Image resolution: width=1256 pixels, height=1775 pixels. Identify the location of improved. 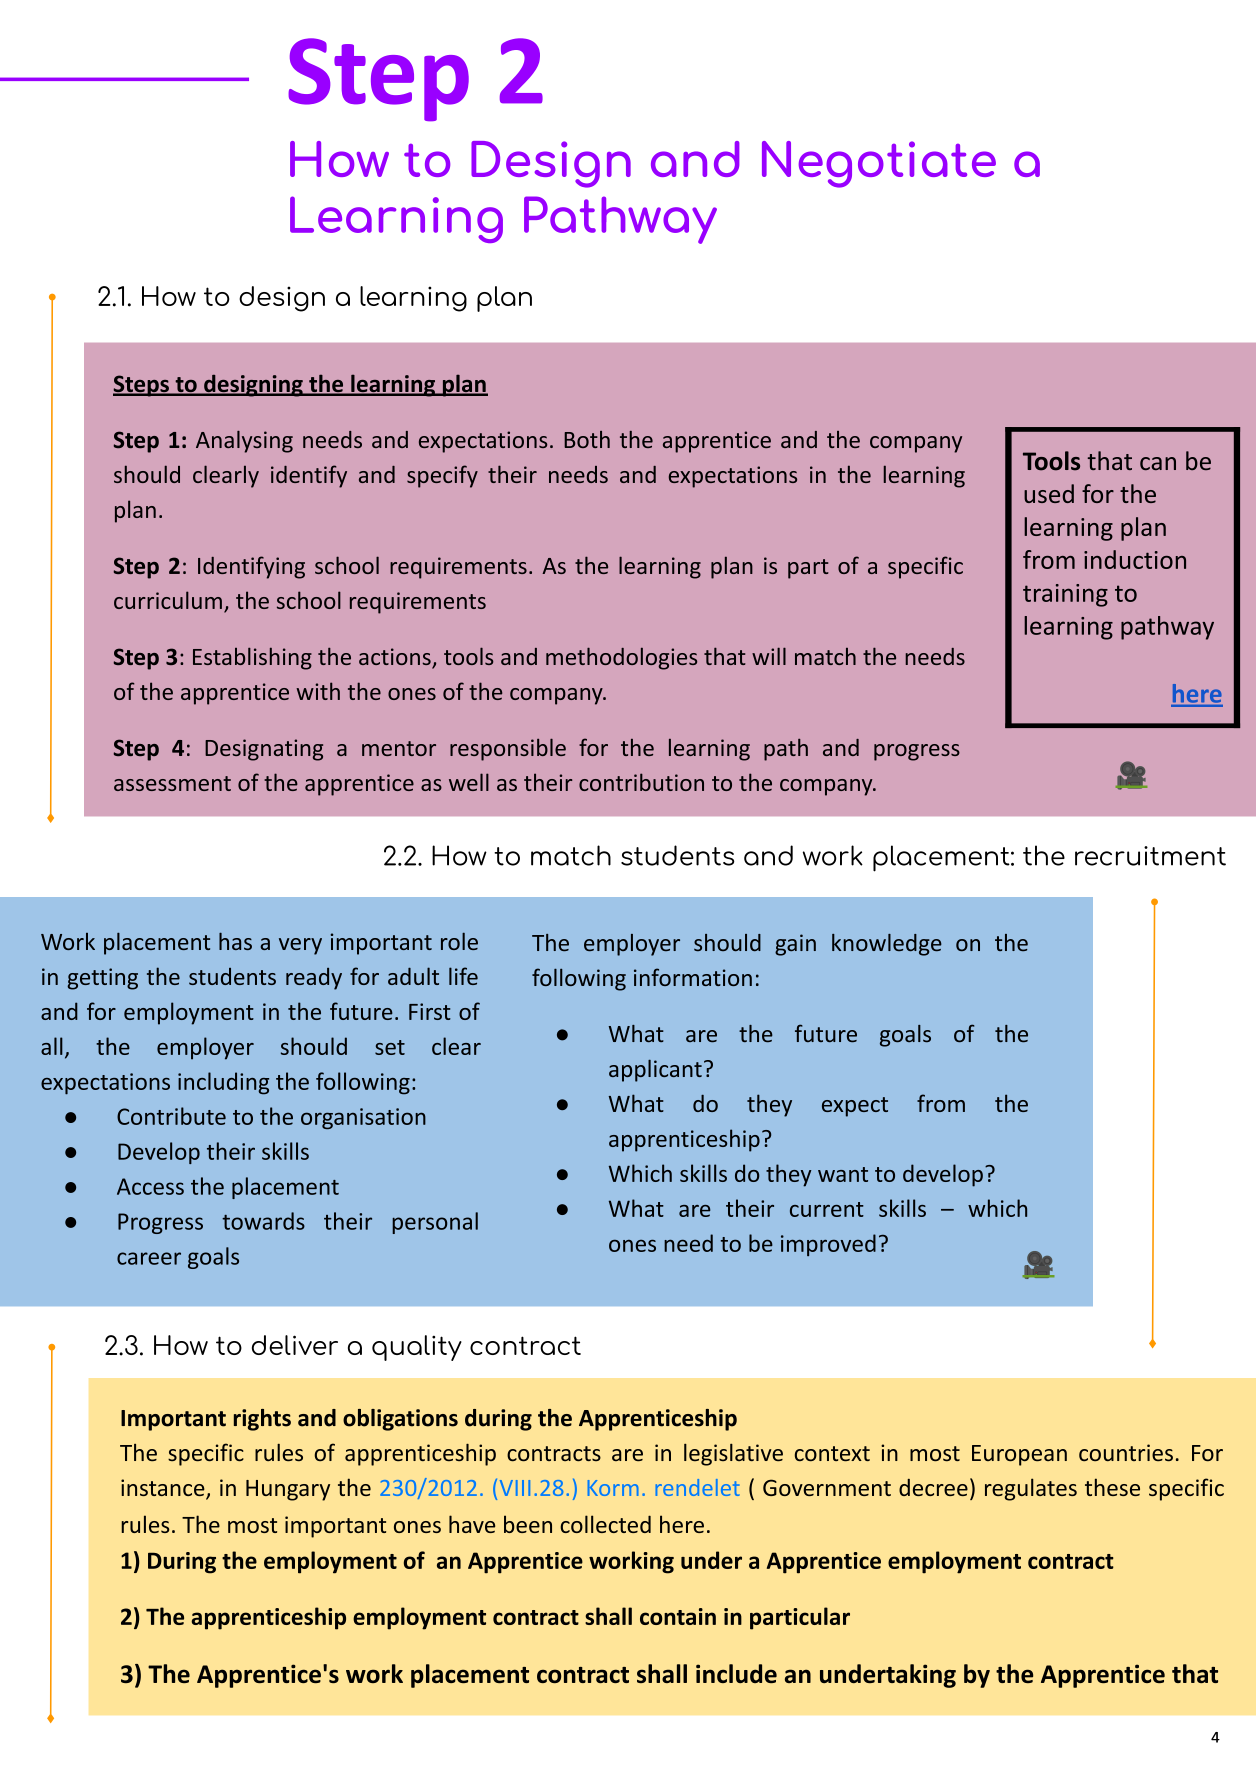
(828, 1245).
